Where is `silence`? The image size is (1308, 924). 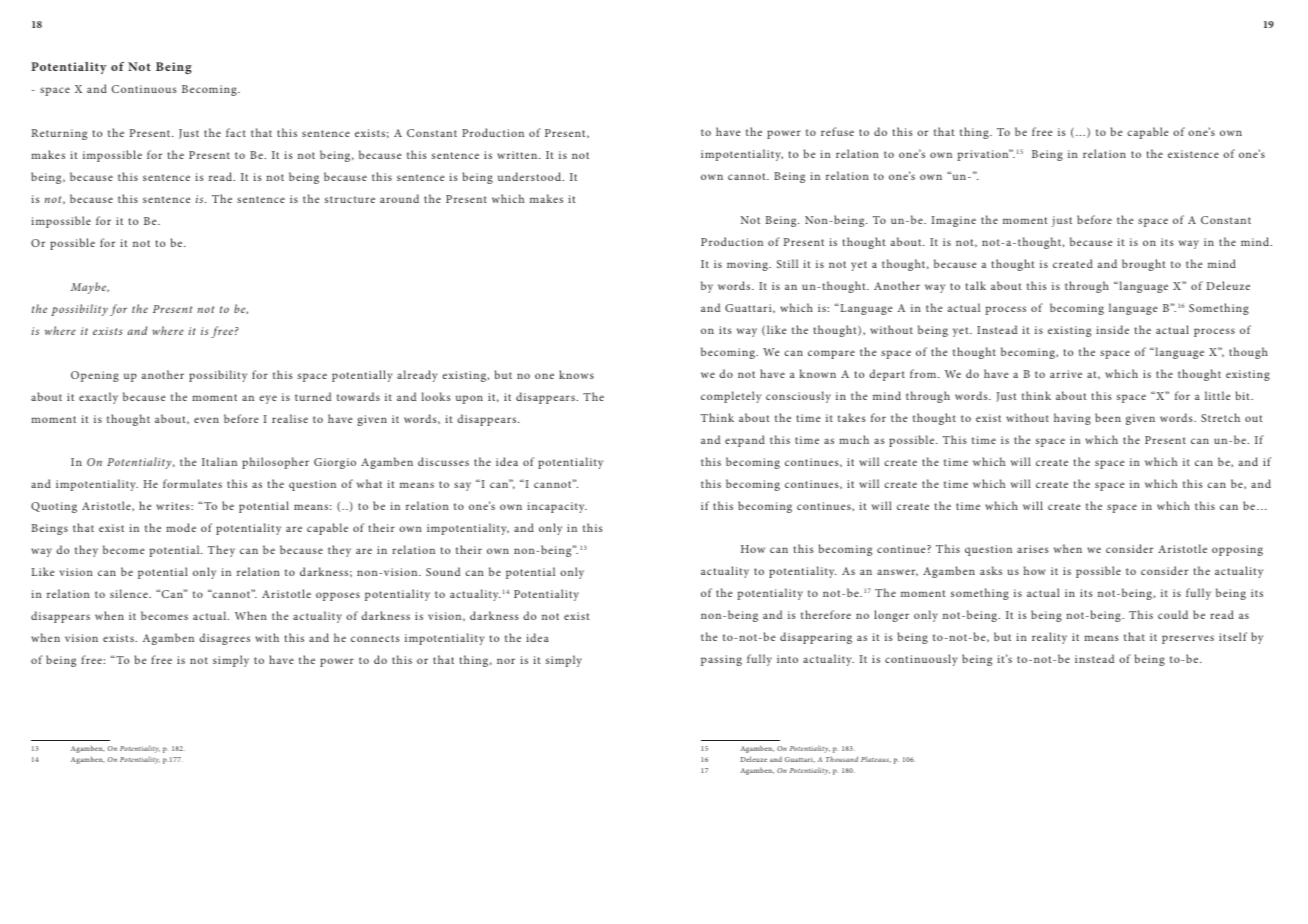
silence is located at coordinates (130, 593).
